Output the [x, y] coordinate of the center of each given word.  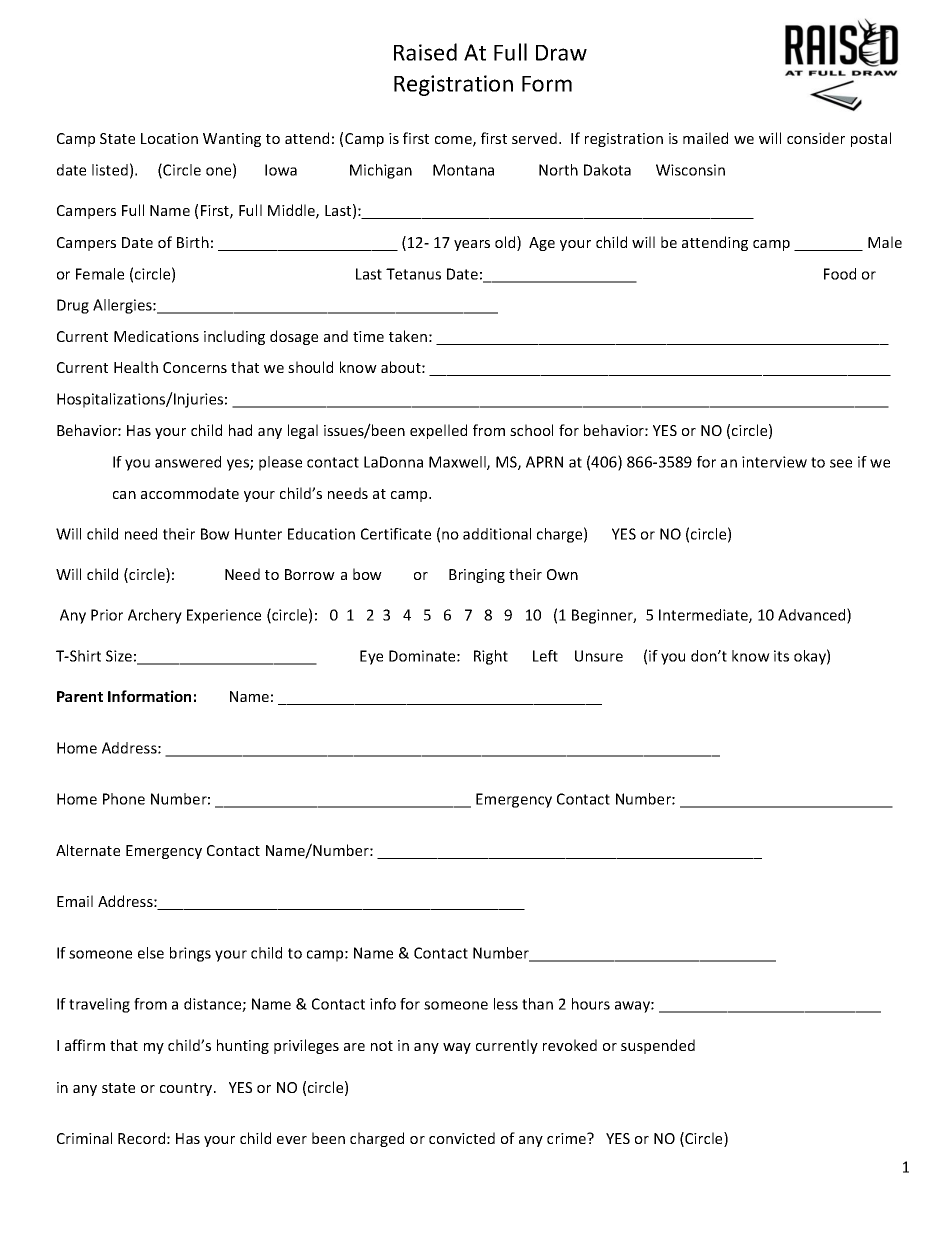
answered [188, 462]
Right [491, 657]
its [781, 656]
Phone [124, 799]
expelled [438, 431]
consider [816, 138]
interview [774, 462]
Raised [425, 52]
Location [169, 138]
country [187, 1089]
